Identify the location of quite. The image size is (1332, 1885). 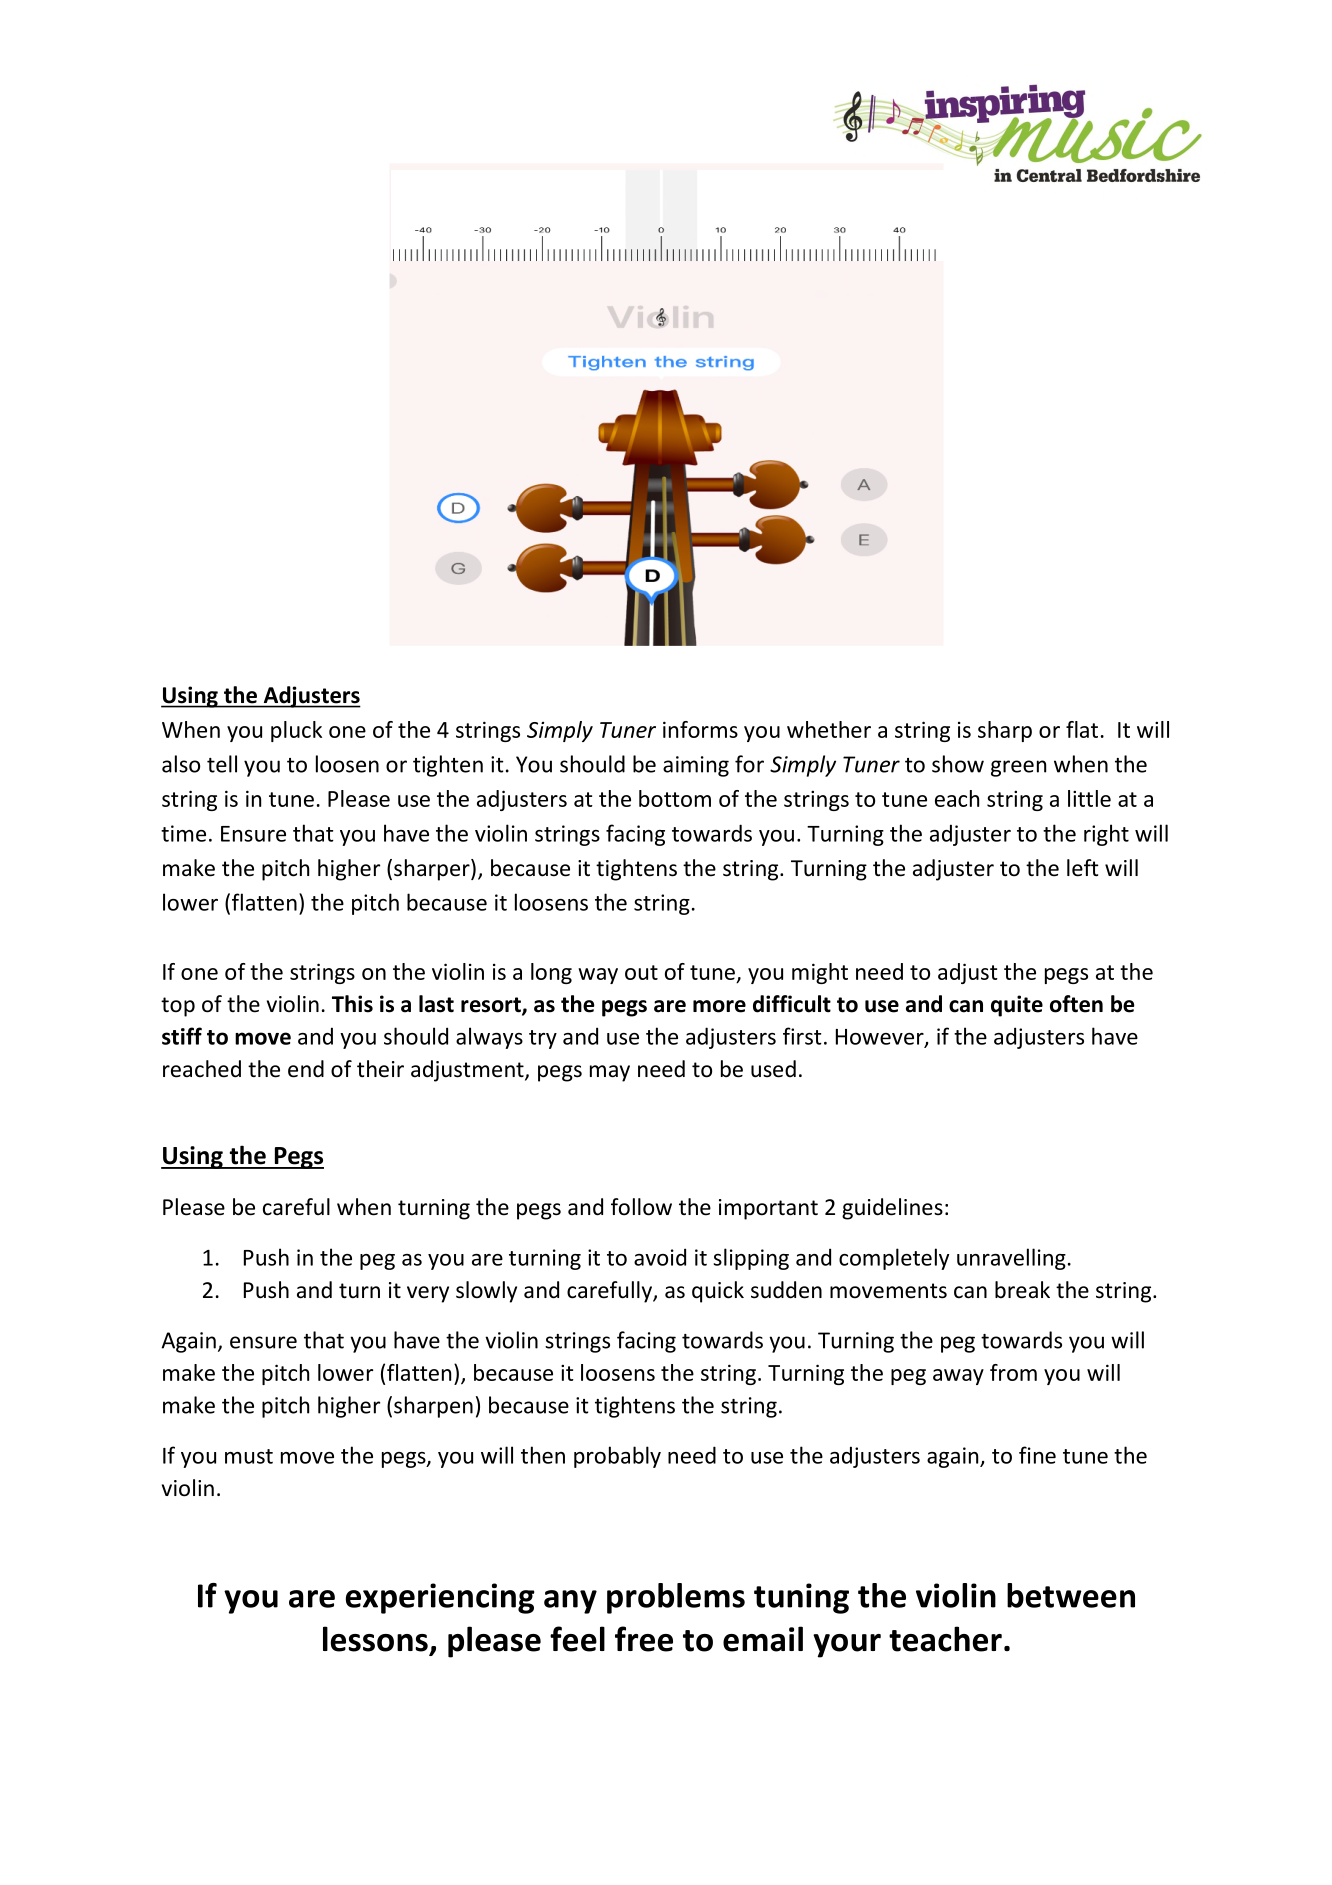
(1017, 1006).
